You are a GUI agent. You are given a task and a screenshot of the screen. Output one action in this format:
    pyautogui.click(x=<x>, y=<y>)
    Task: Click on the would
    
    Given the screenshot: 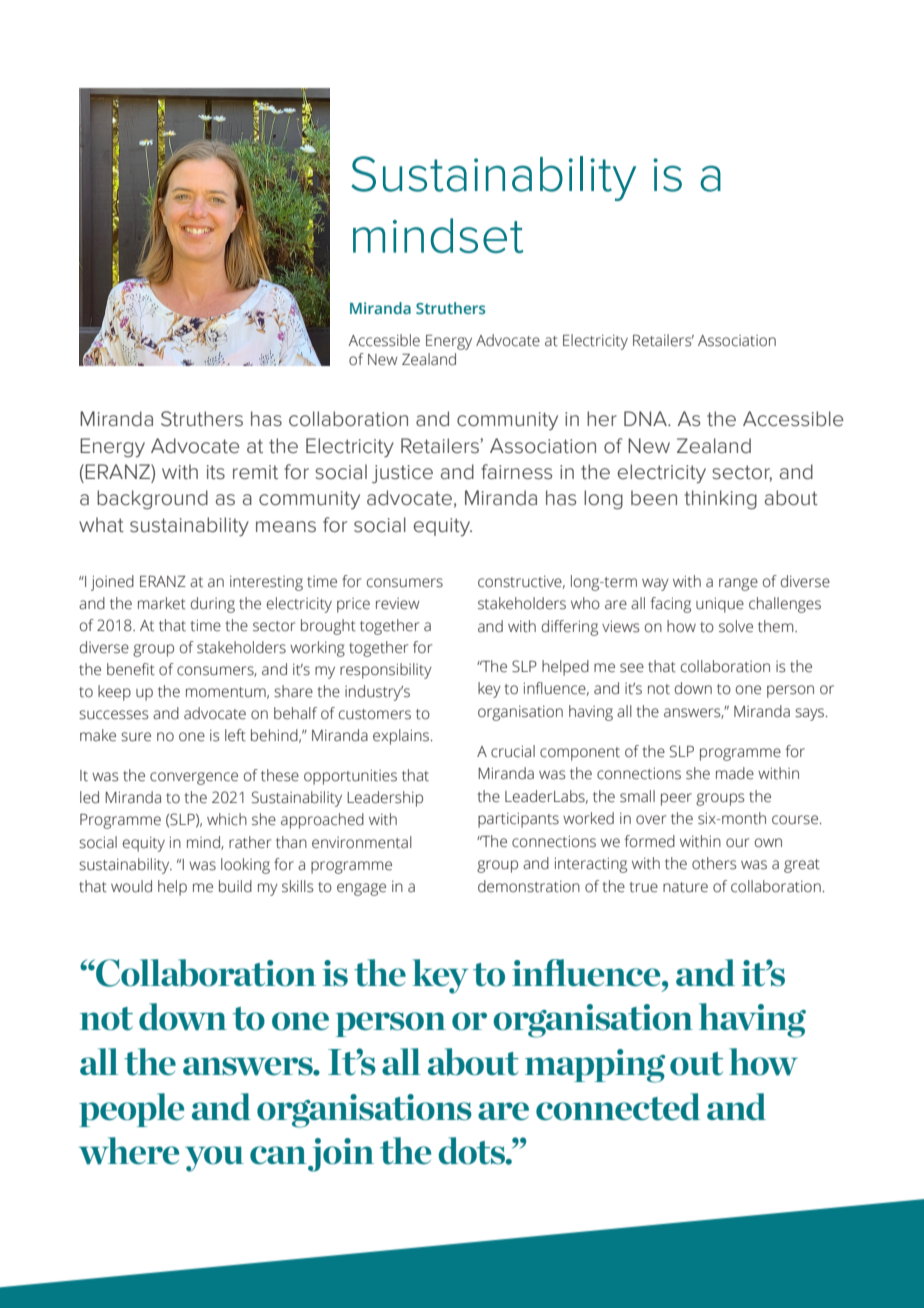 What is the action you would take?
    pyautogui.click(x=131, y=886)
